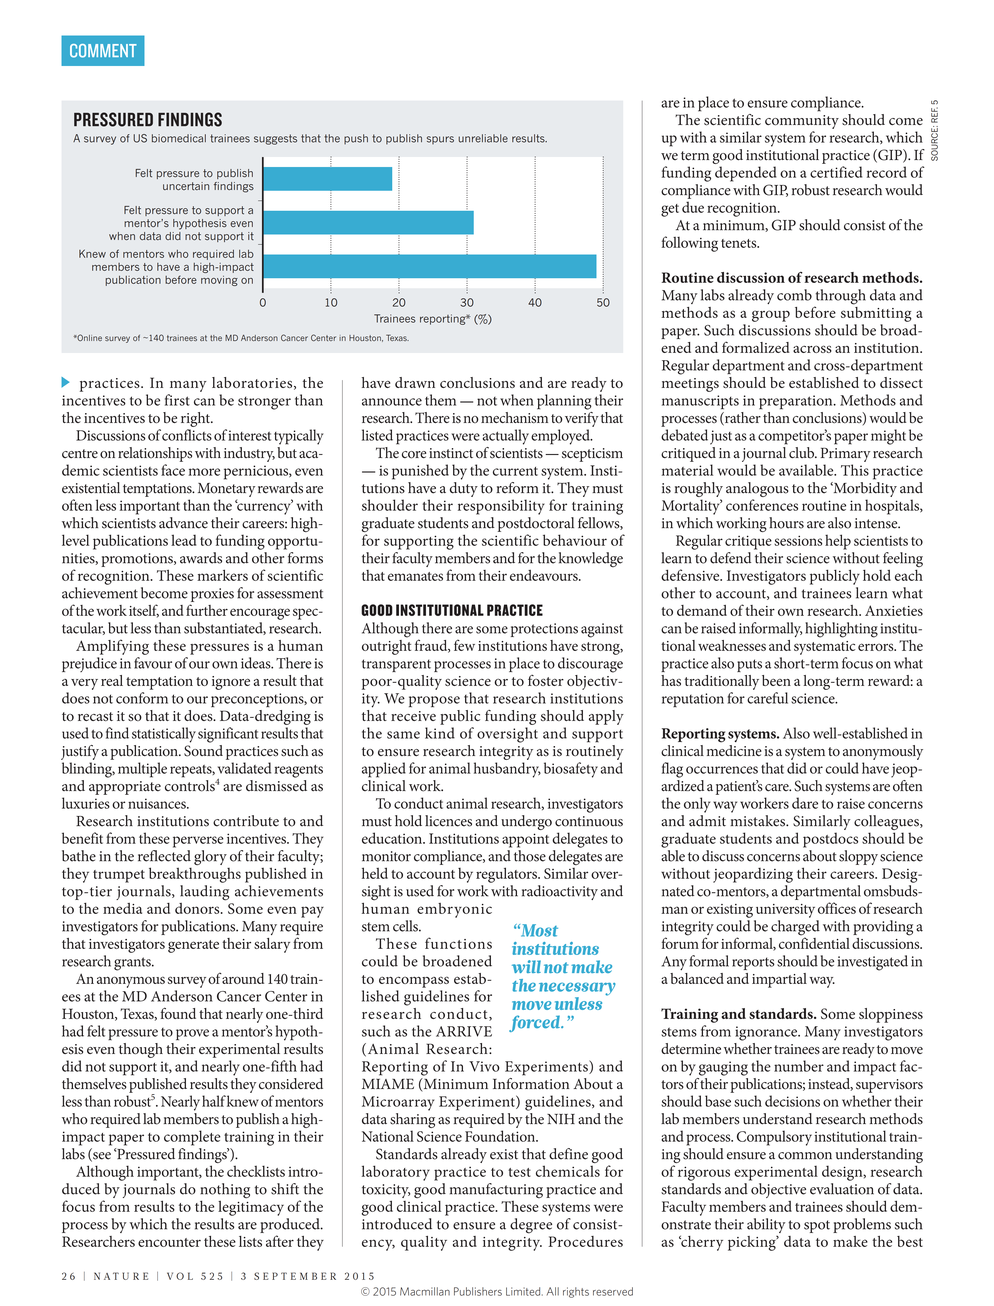 This screenshot has width=994, height=1306. What do you see at coordinates (464, 645) in the screenshot?
I see `few` at bounding box center [464, 645].
